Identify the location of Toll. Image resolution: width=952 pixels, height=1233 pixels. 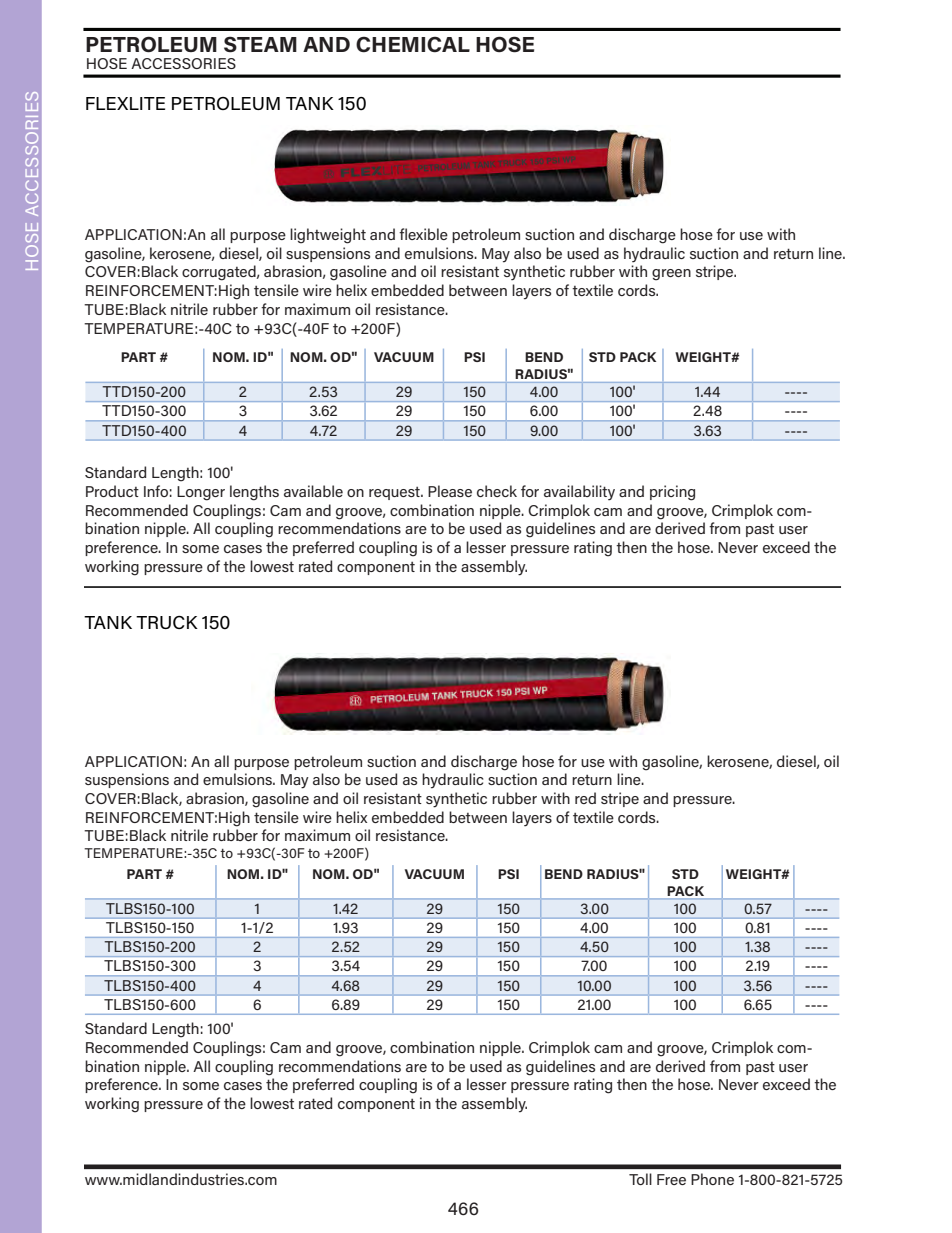
(640, 1179).
